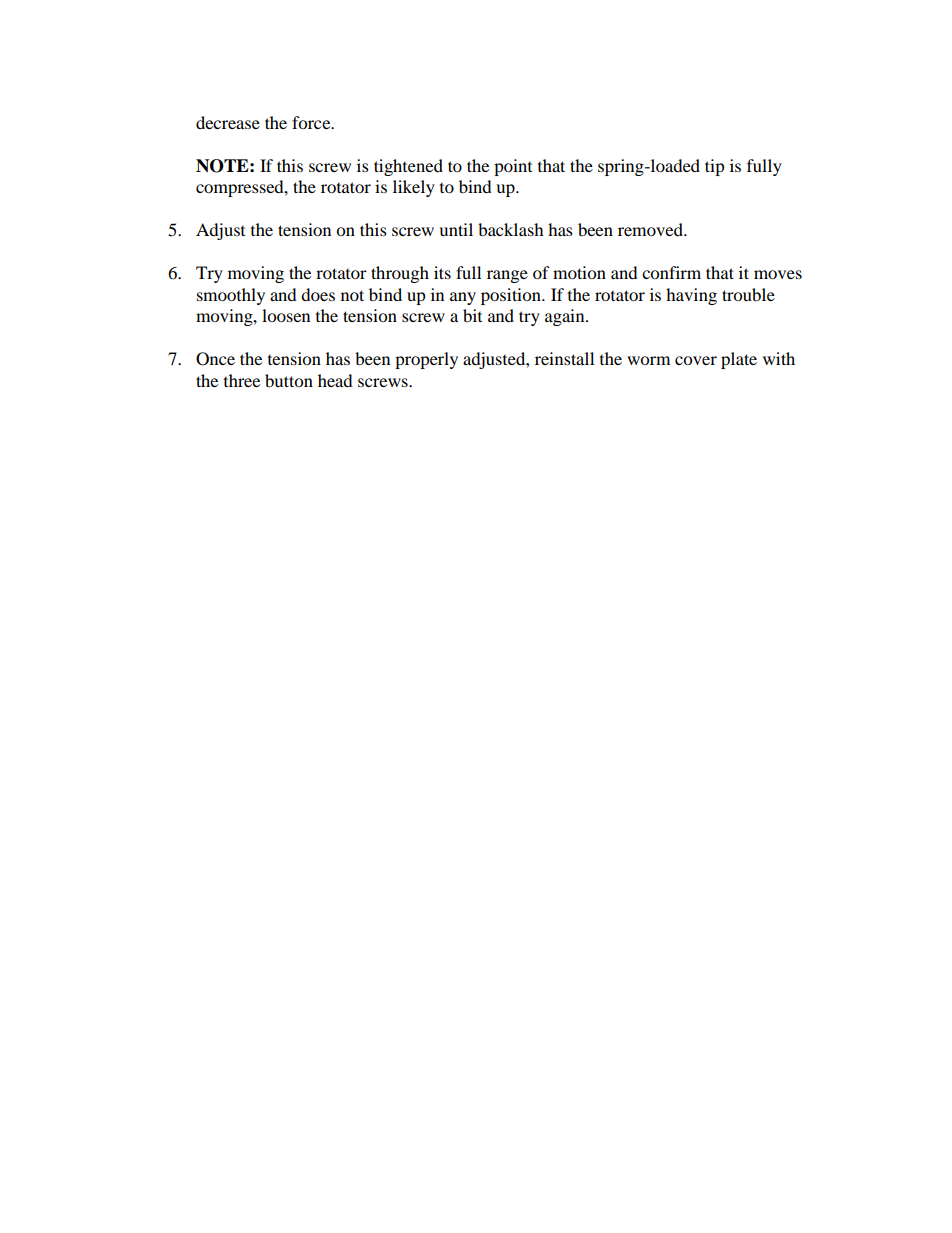 This image has width=952, height=1233. Describe the element at coordinates (671, 272) in the image. I see `confirm` at that location.
